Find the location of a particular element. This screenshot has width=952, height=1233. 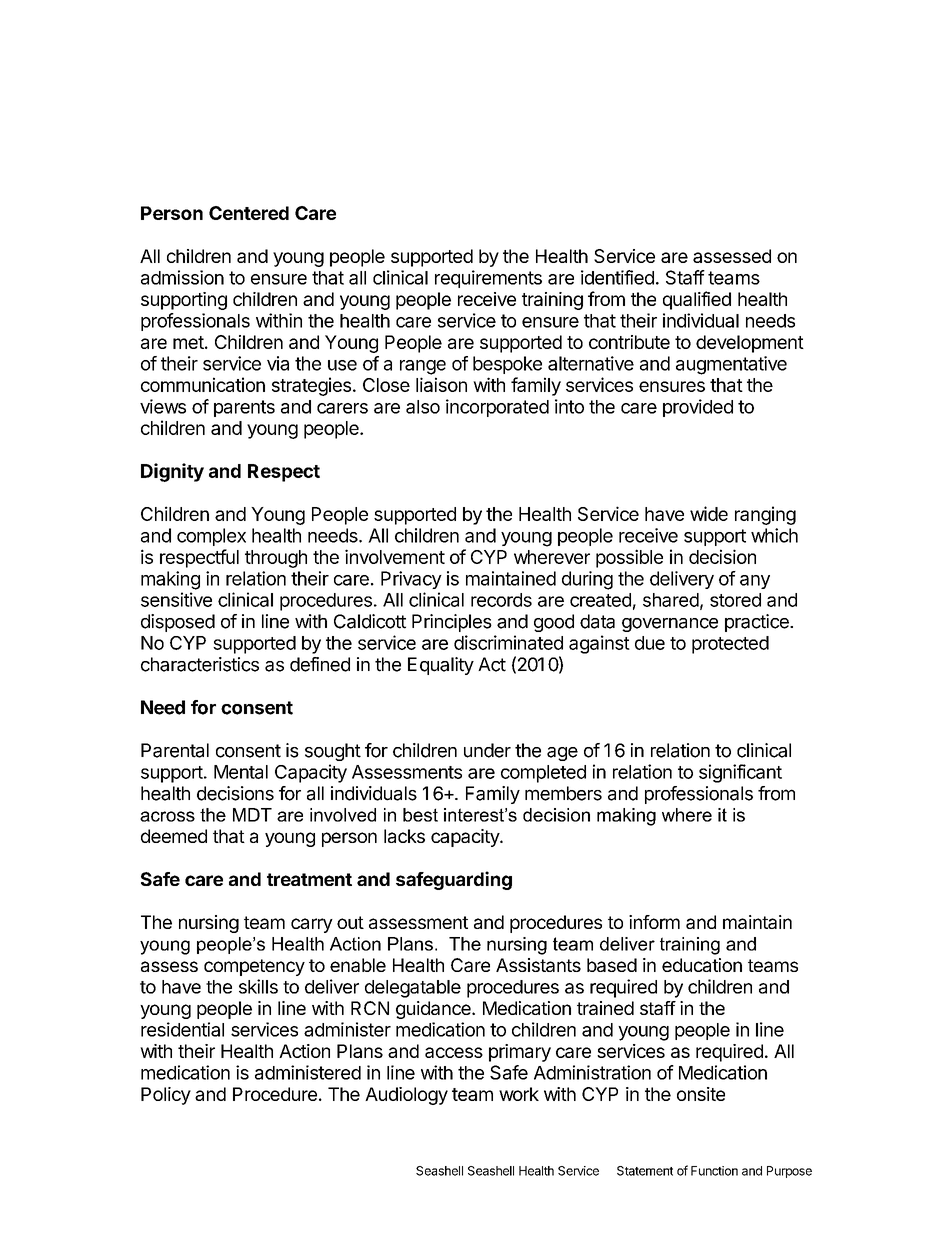

significant is located at coordinates (740, 773).
